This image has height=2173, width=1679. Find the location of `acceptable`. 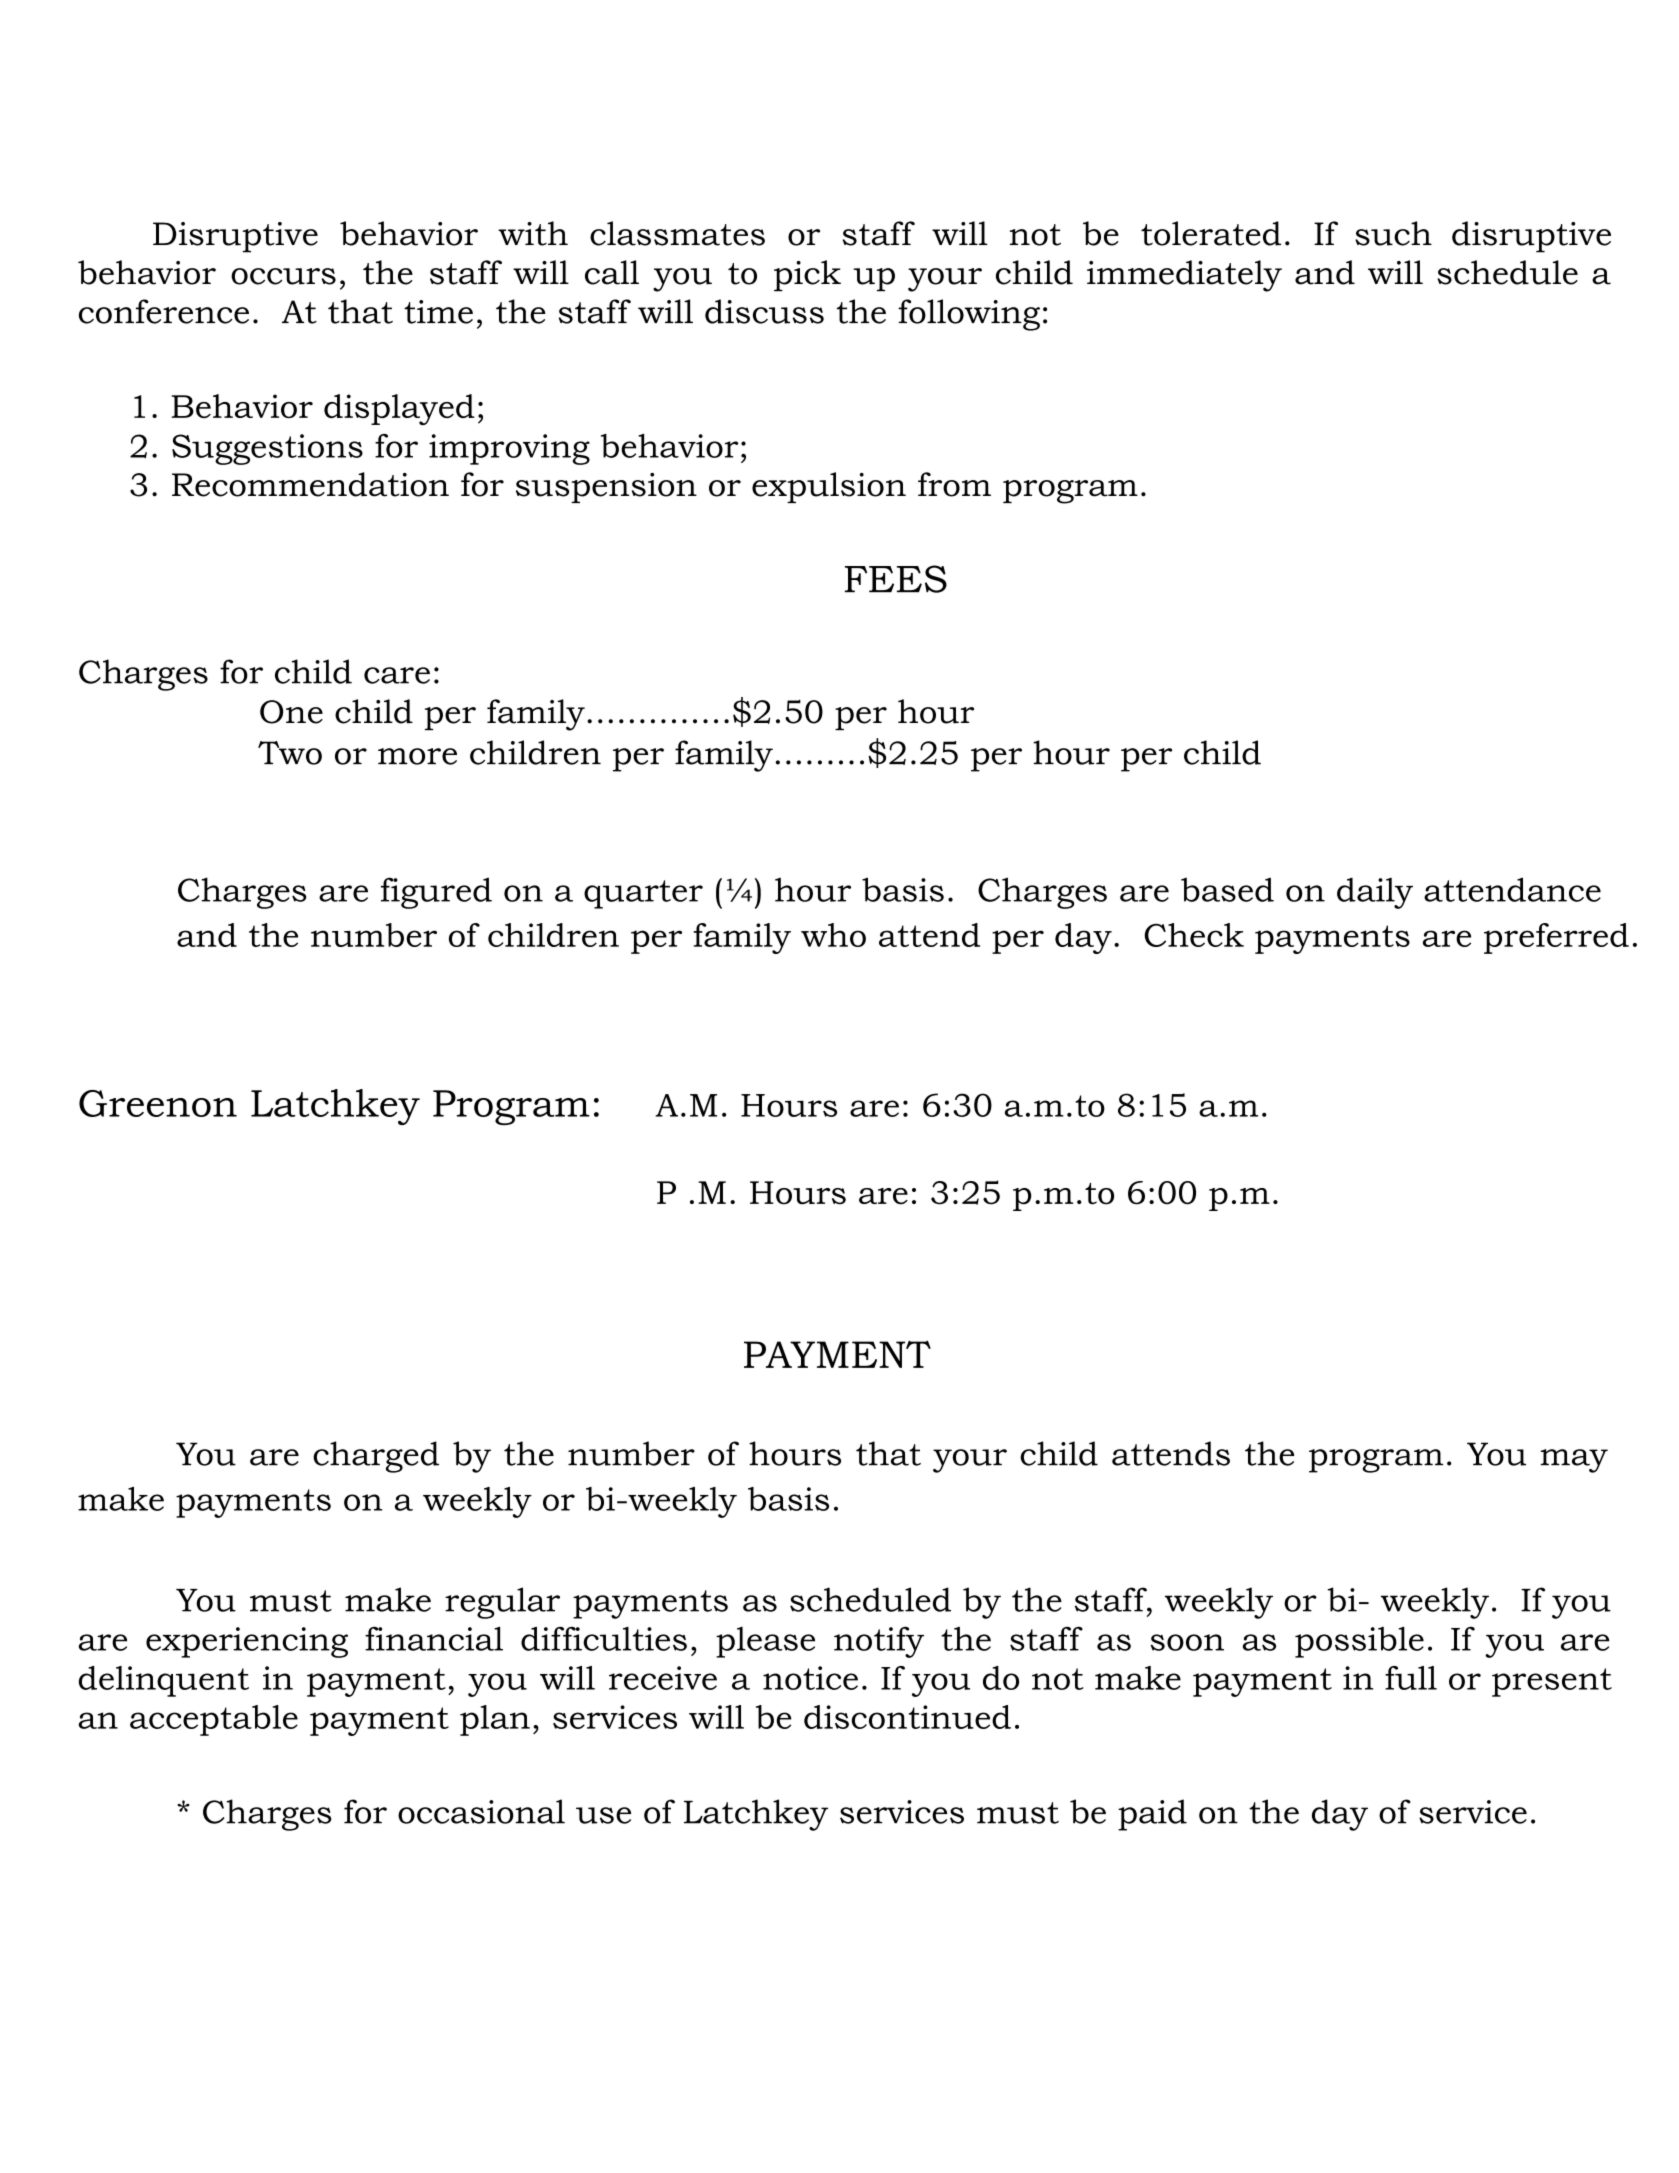

acceptable is located at coordinates (214, 1720).
